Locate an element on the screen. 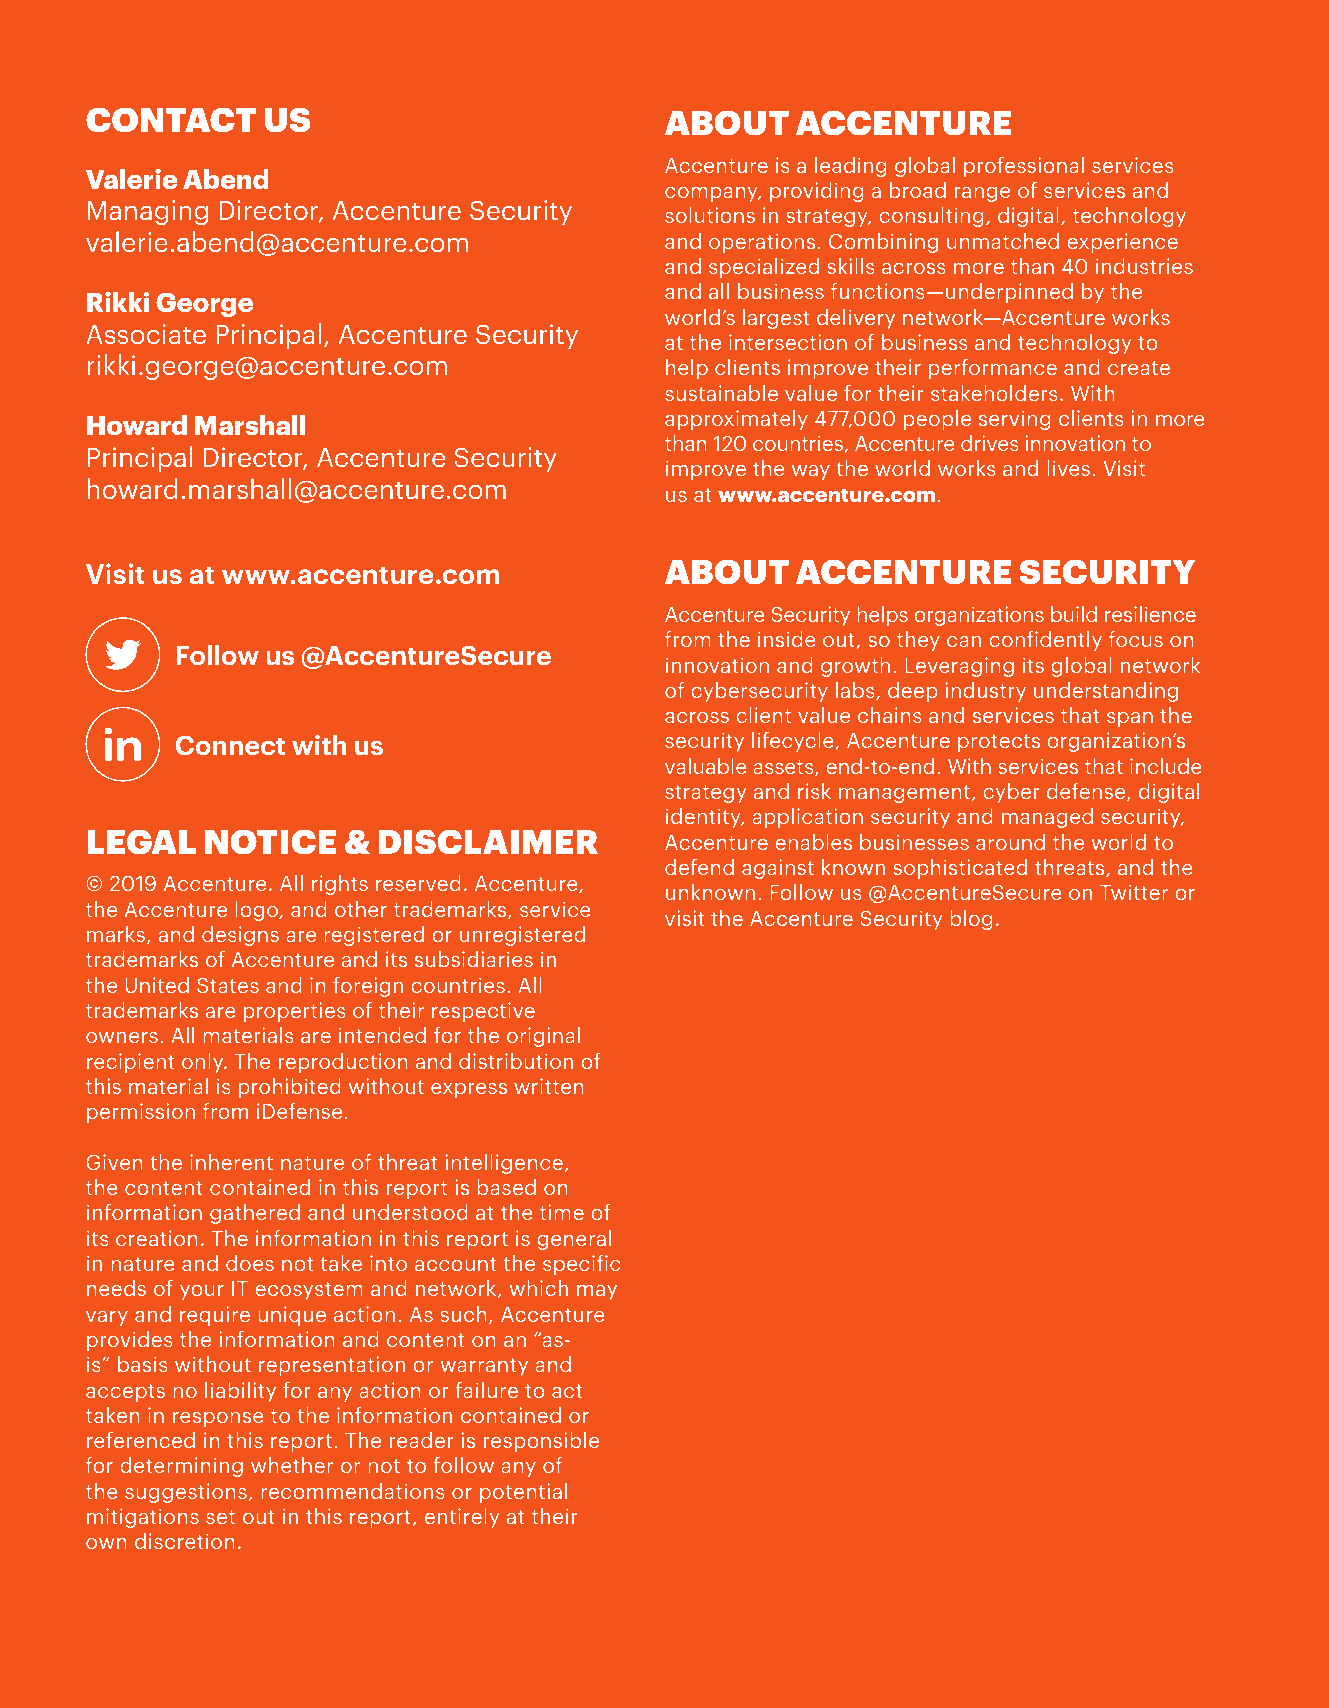 The height and width of the screenshot is (1708, 1329). original is located at coordinates (543, 1037).
